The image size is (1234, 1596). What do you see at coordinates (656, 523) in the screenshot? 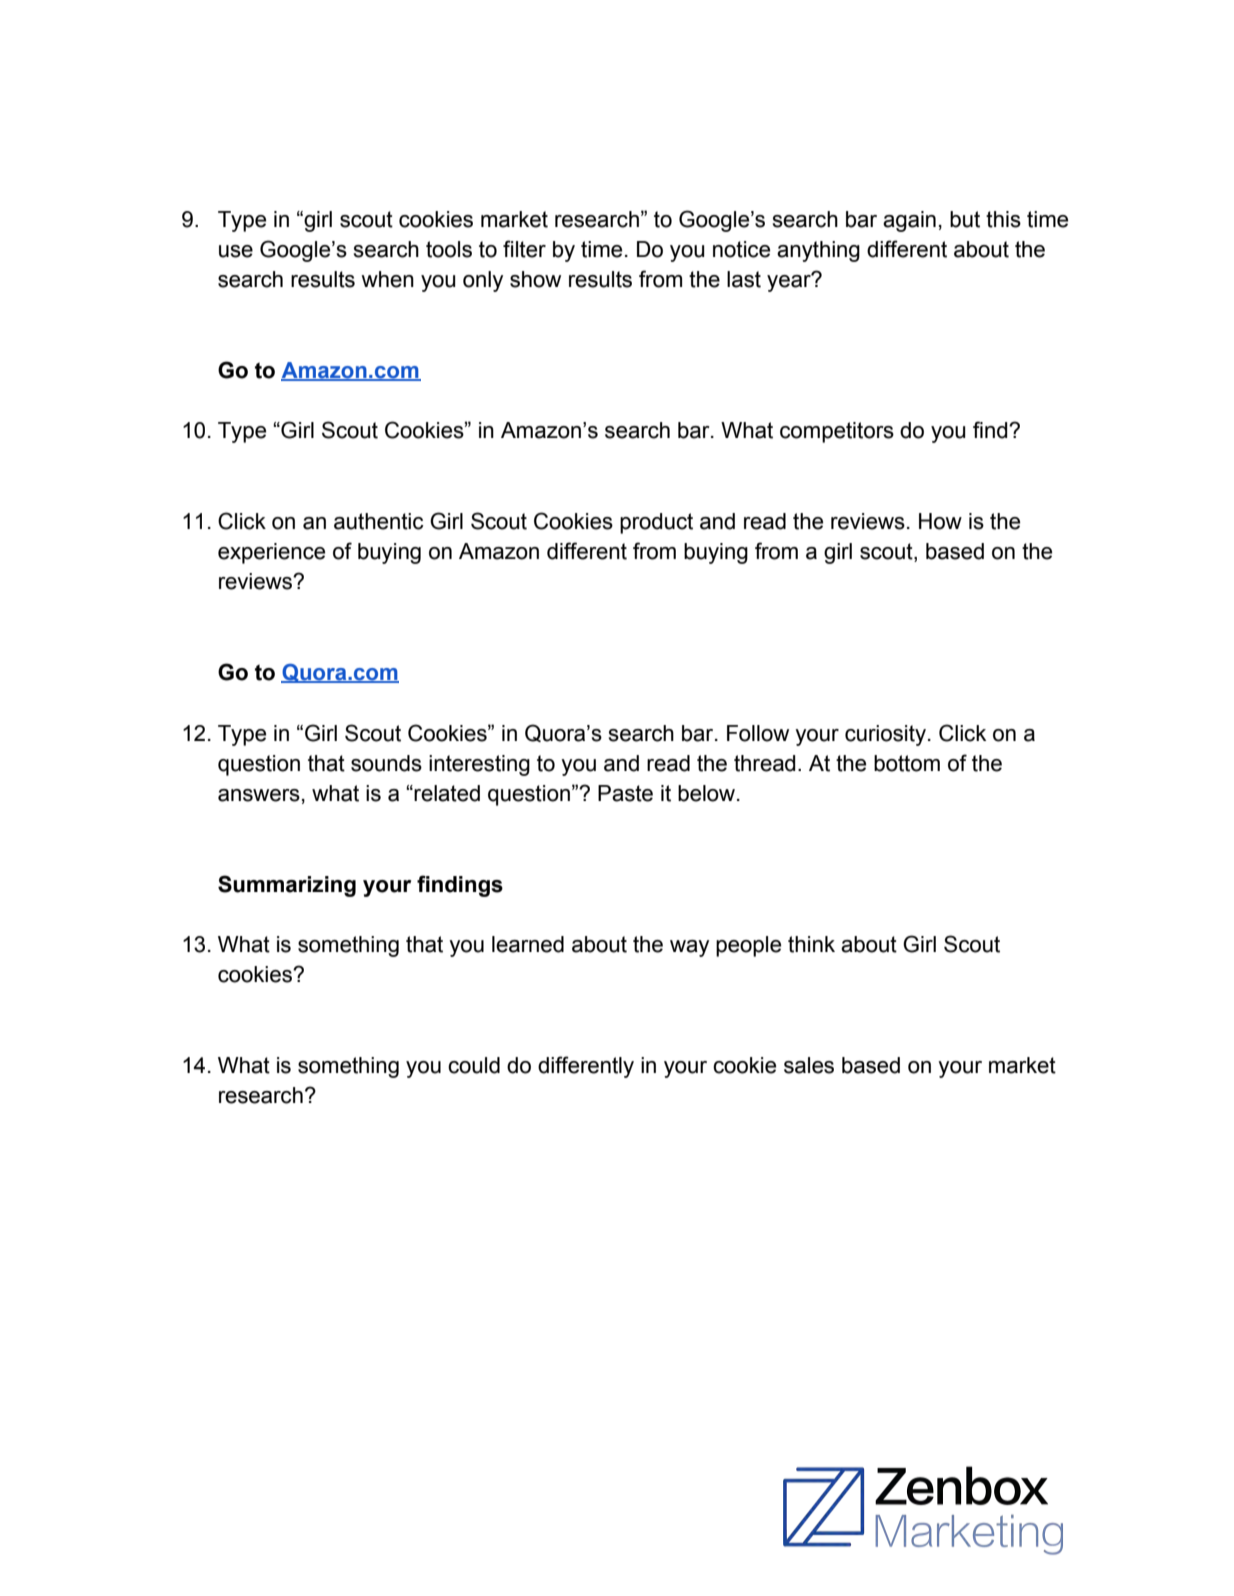
I see `product` at bounding box center [656, 523].
